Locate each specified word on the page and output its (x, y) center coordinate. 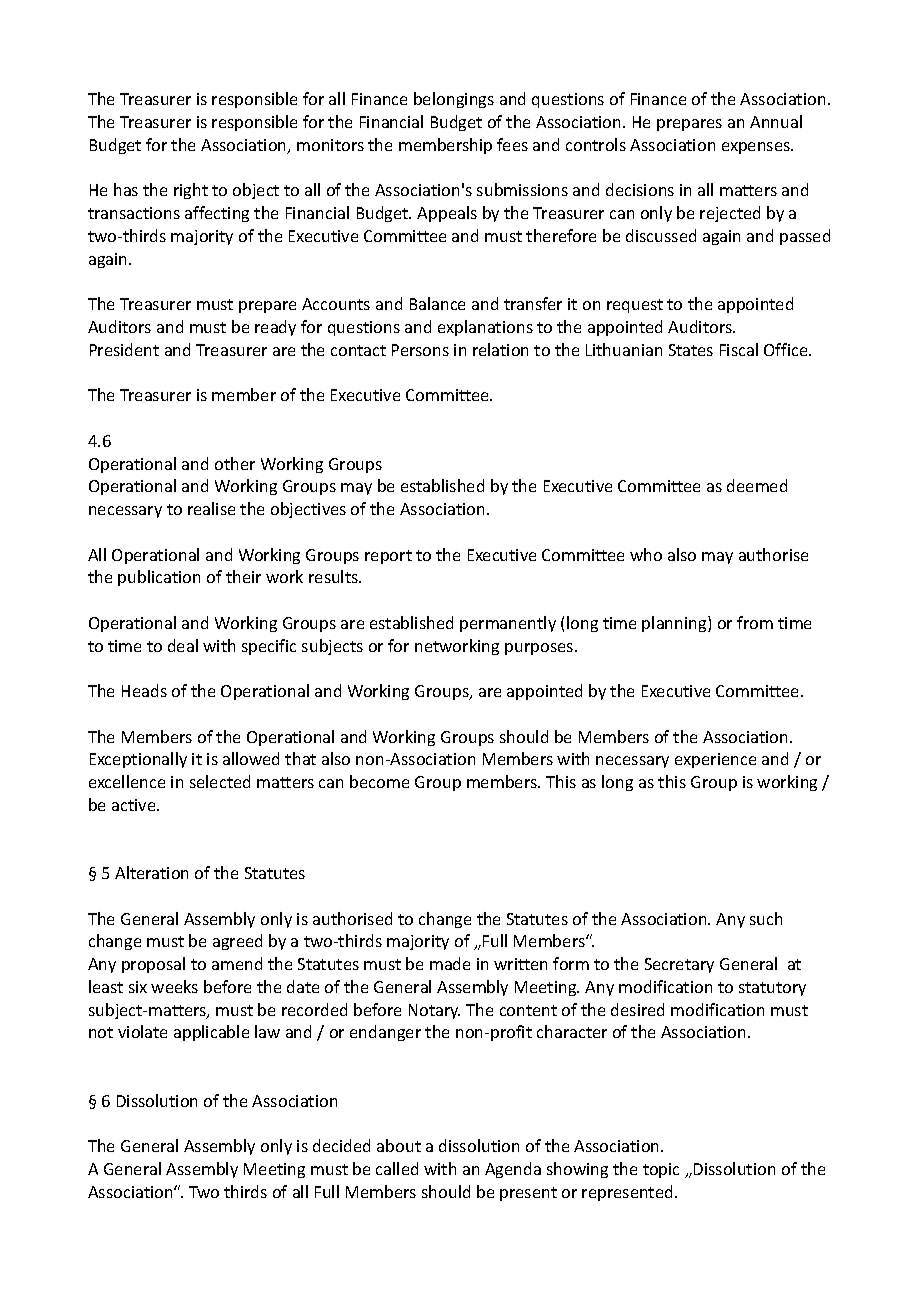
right (191, 191)
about (399, 1145)
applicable (211, 1033)
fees (512, 144)
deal (183, 645)
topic (661, 1170)
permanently (508, 624)
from (755, 622)
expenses (757, 148)
